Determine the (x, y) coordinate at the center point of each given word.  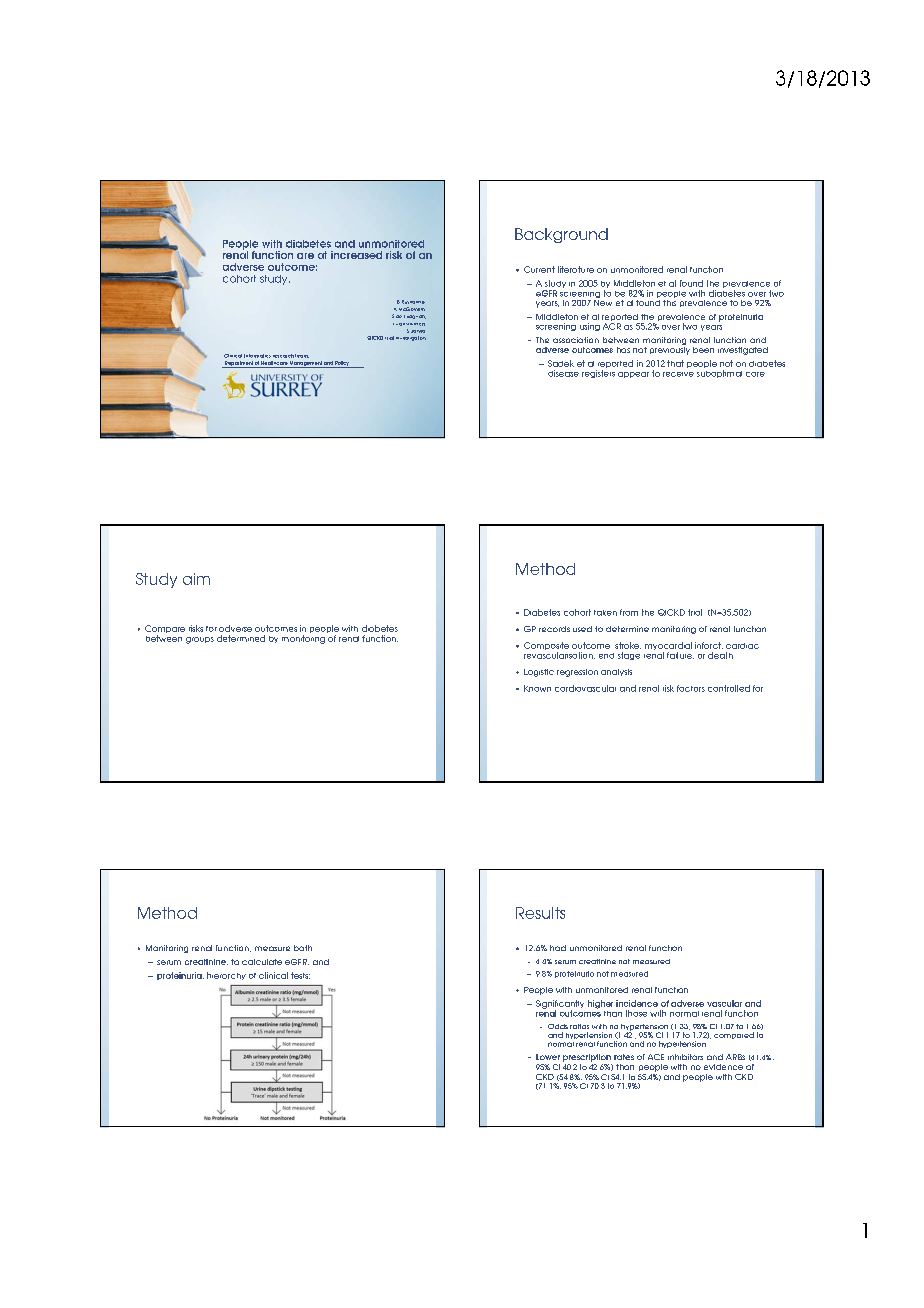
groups (200, 640)
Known (537, 688)
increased (356, 255)
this (669, 301)
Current (539, 269)
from (629, 612)
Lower (548, 1057)
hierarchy (226, 976)
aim (196, 579)
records (554, 629)
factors (691, 688)
